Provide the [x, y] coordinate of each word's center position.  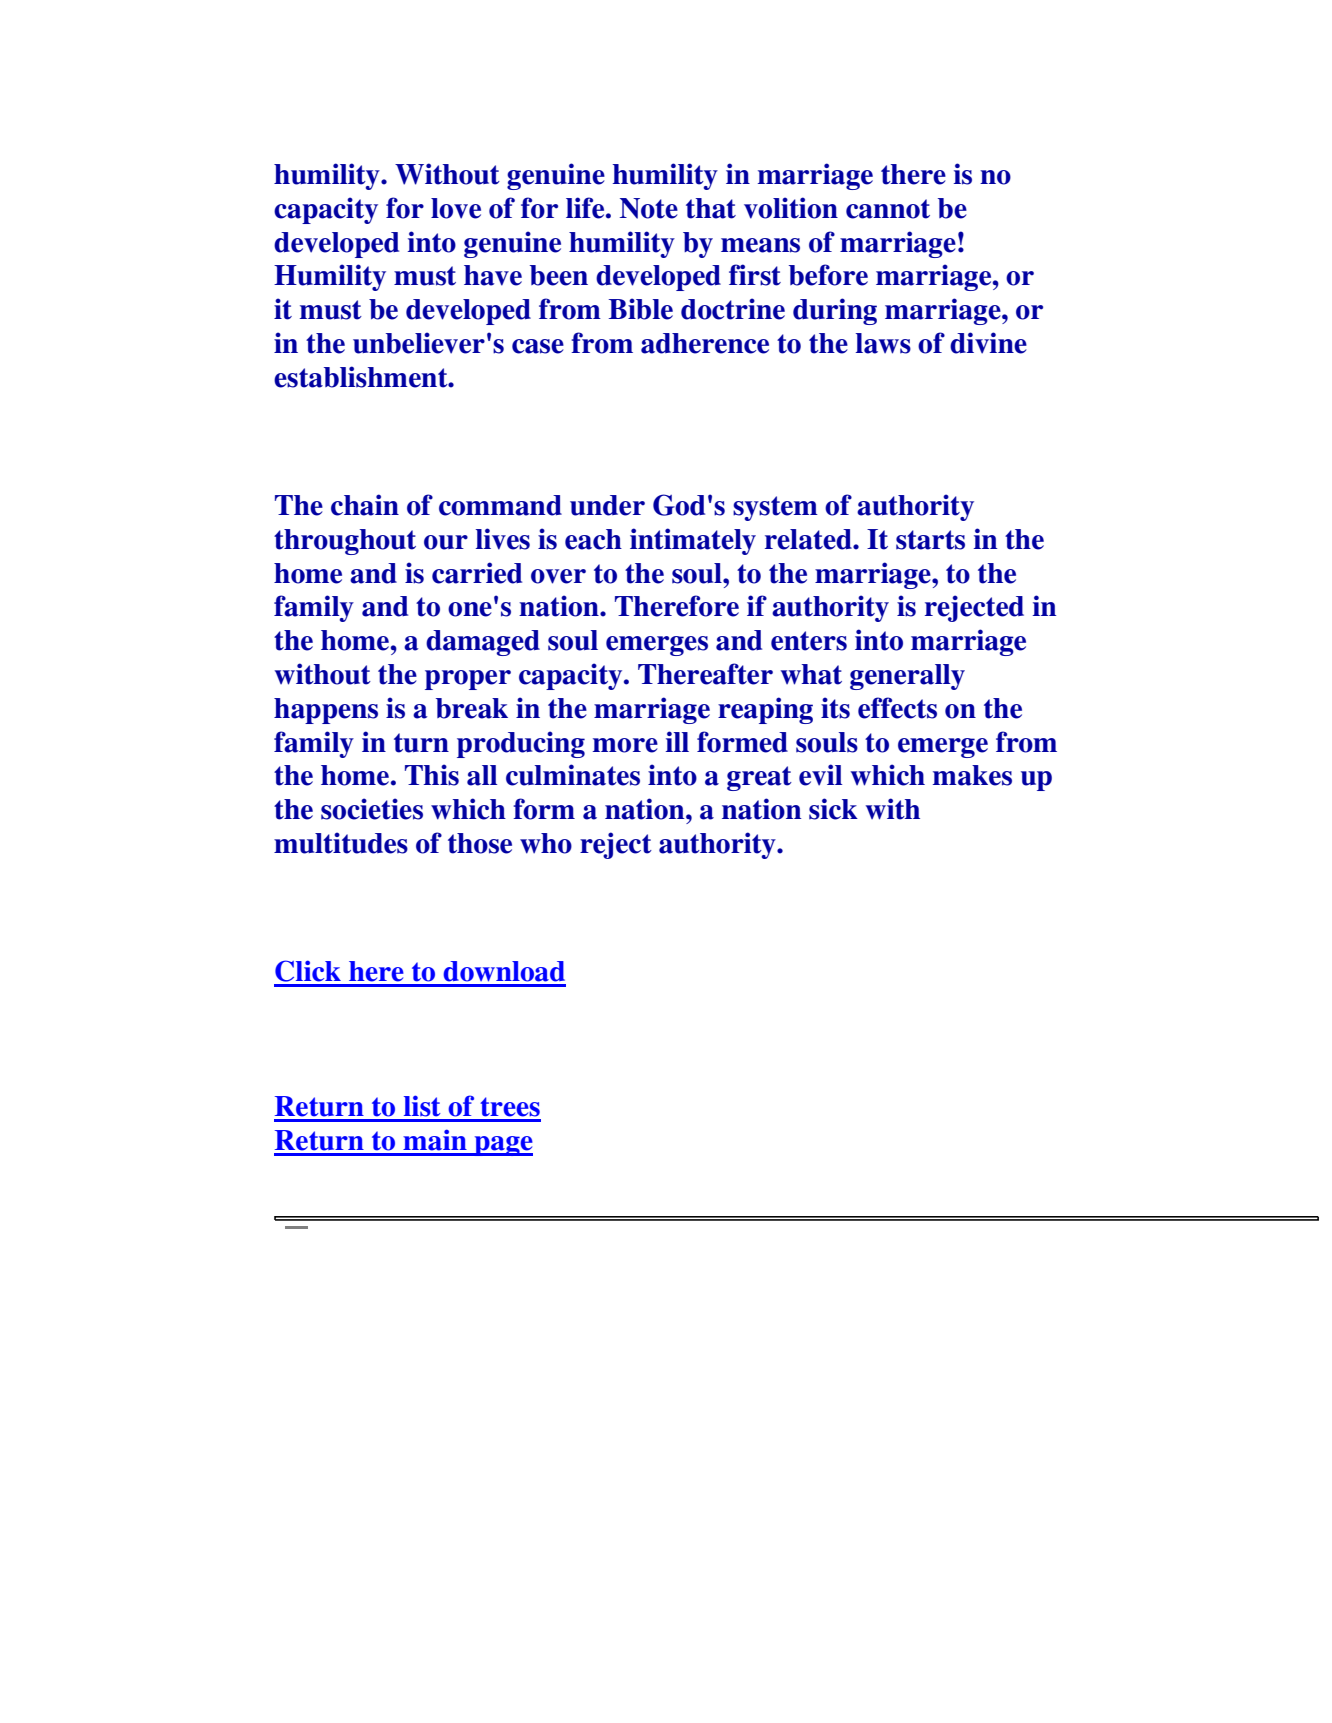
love [456, 208]
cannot [888, 209]
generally [907, 677]
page [502, 1146]
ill [677, 741]
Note [649, 208]
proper [468, 680]
